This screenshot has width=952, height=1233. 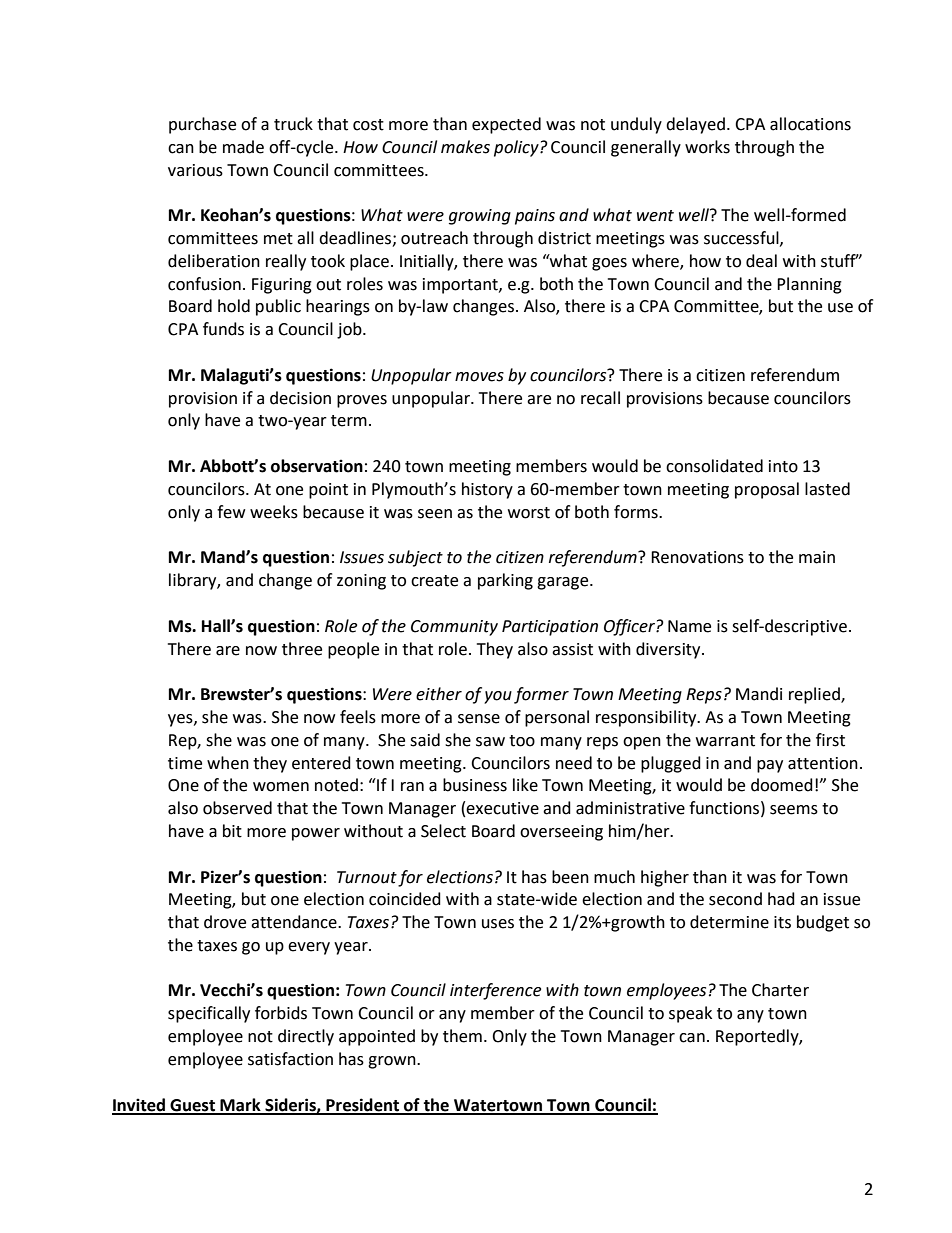 I want to click on forbids, so click(x=281, y=1013).
